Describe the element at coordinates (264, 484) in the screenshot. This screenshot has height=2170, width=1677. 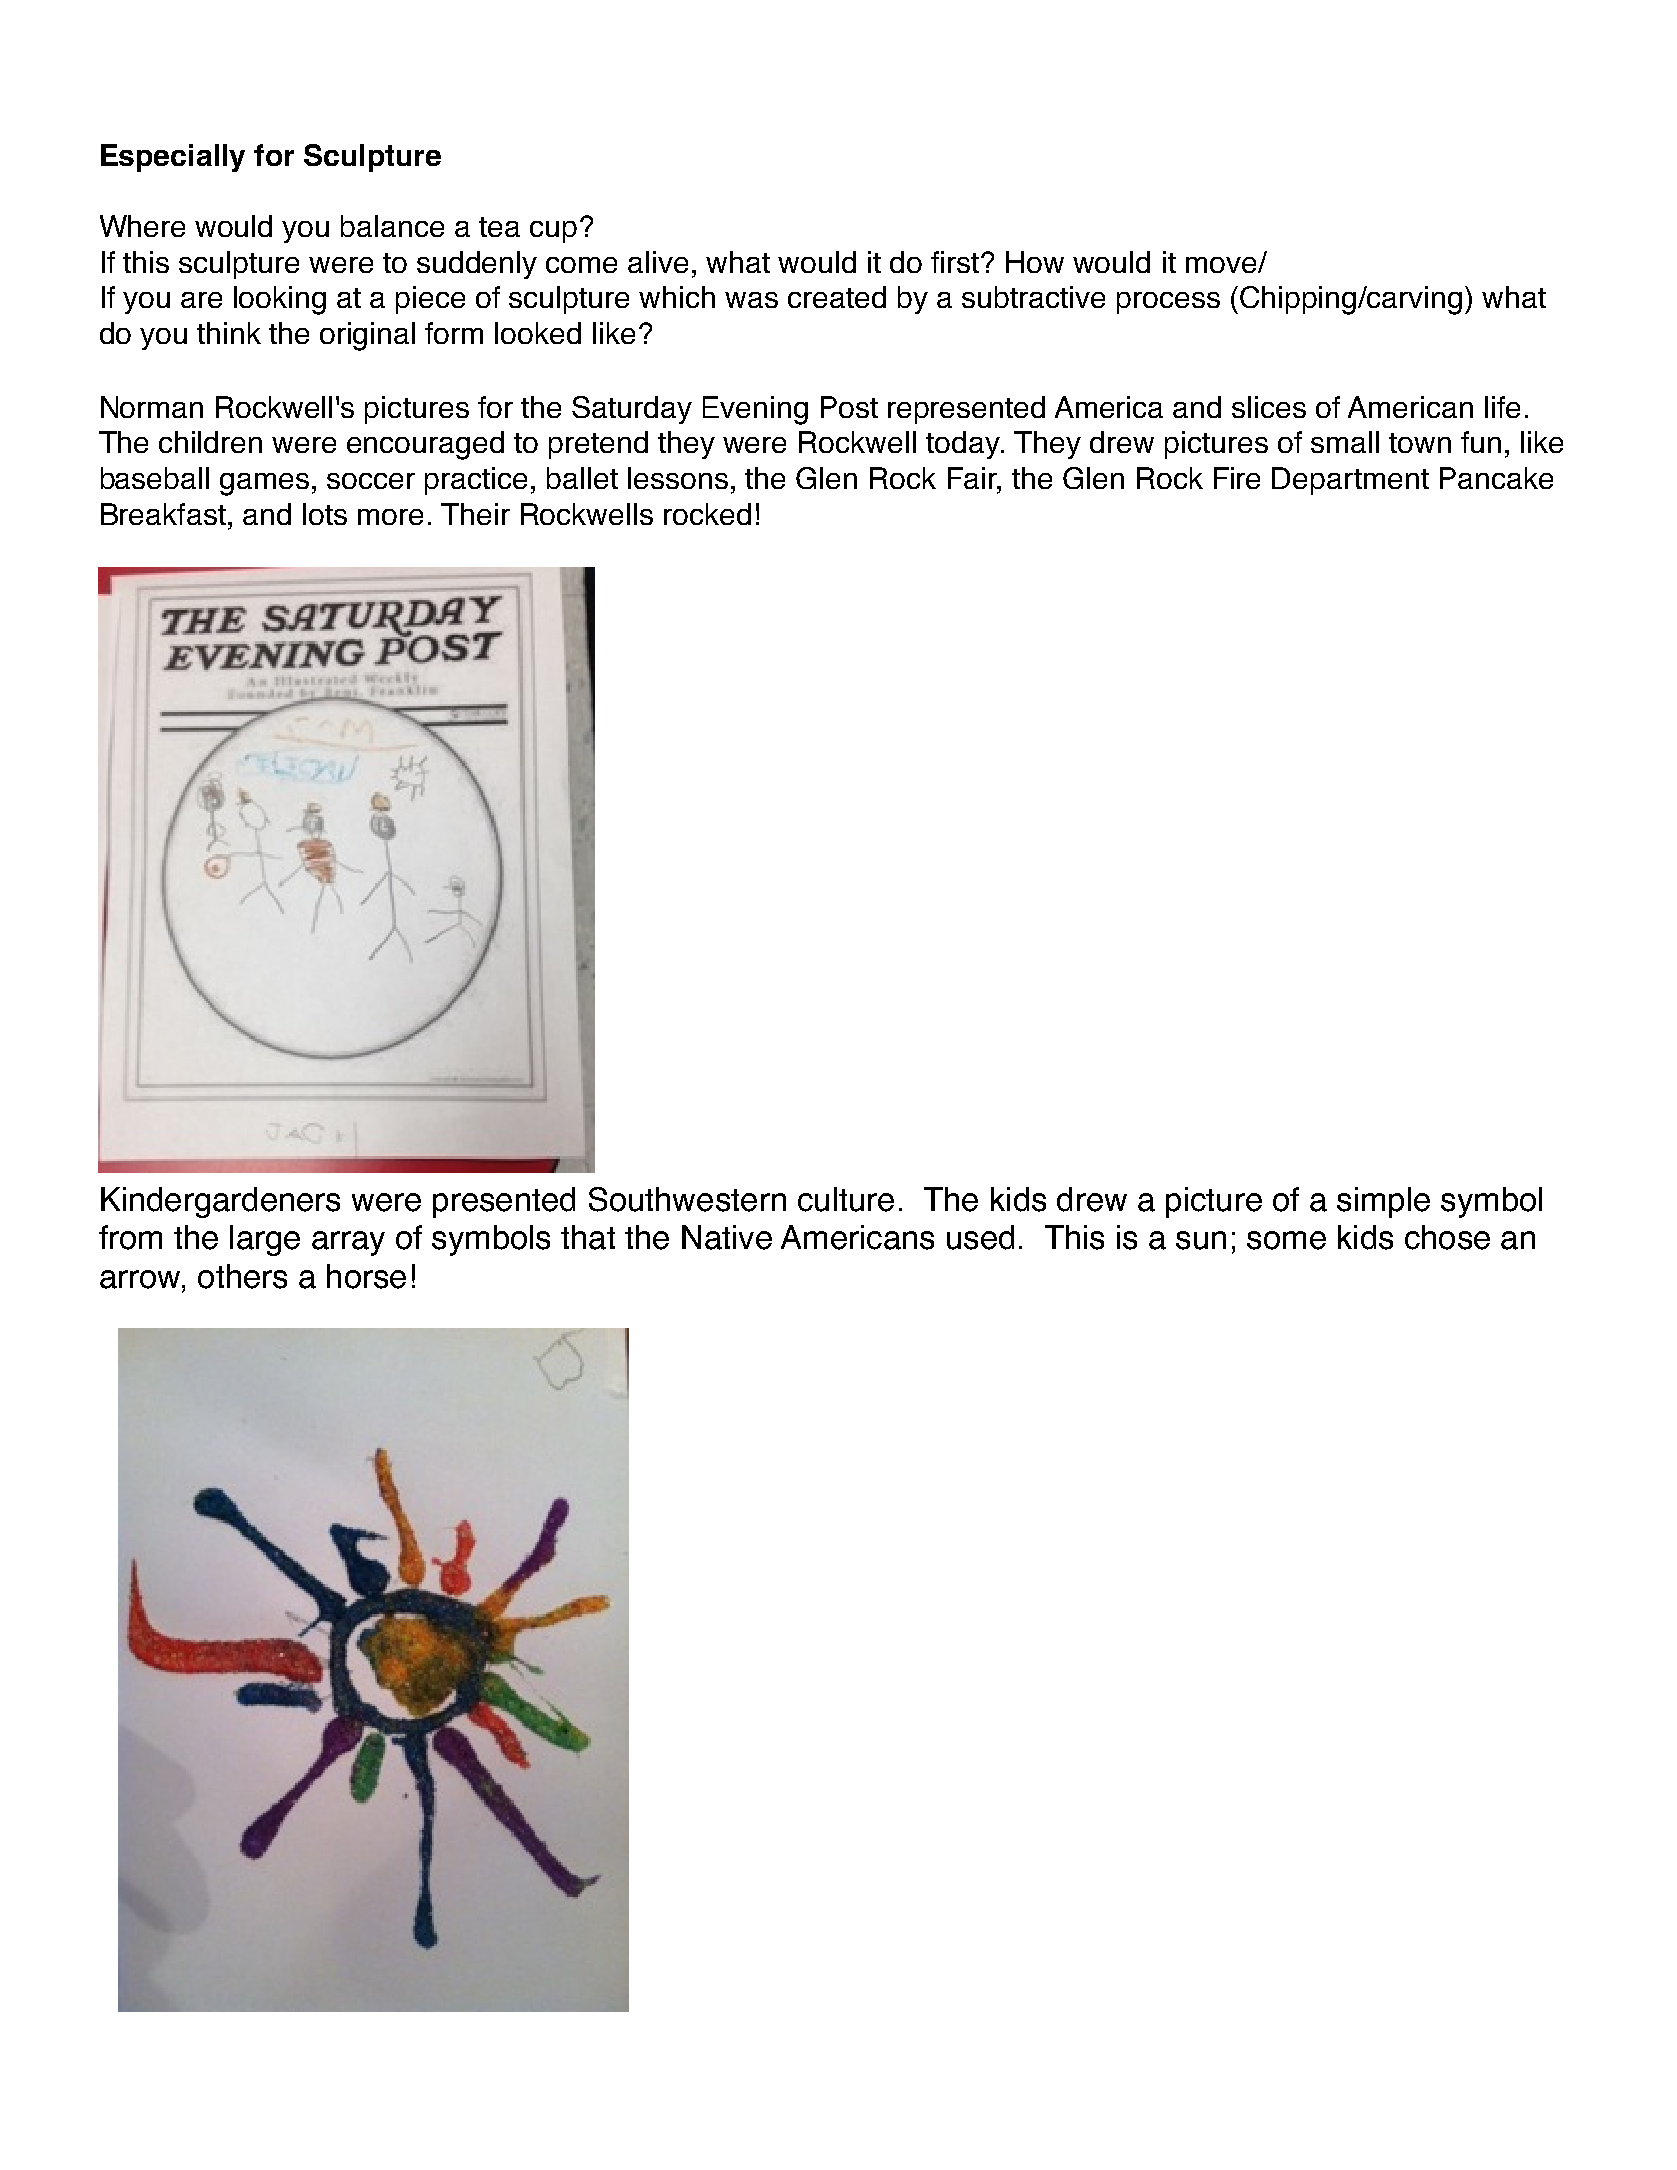
I see `games` at that location.
